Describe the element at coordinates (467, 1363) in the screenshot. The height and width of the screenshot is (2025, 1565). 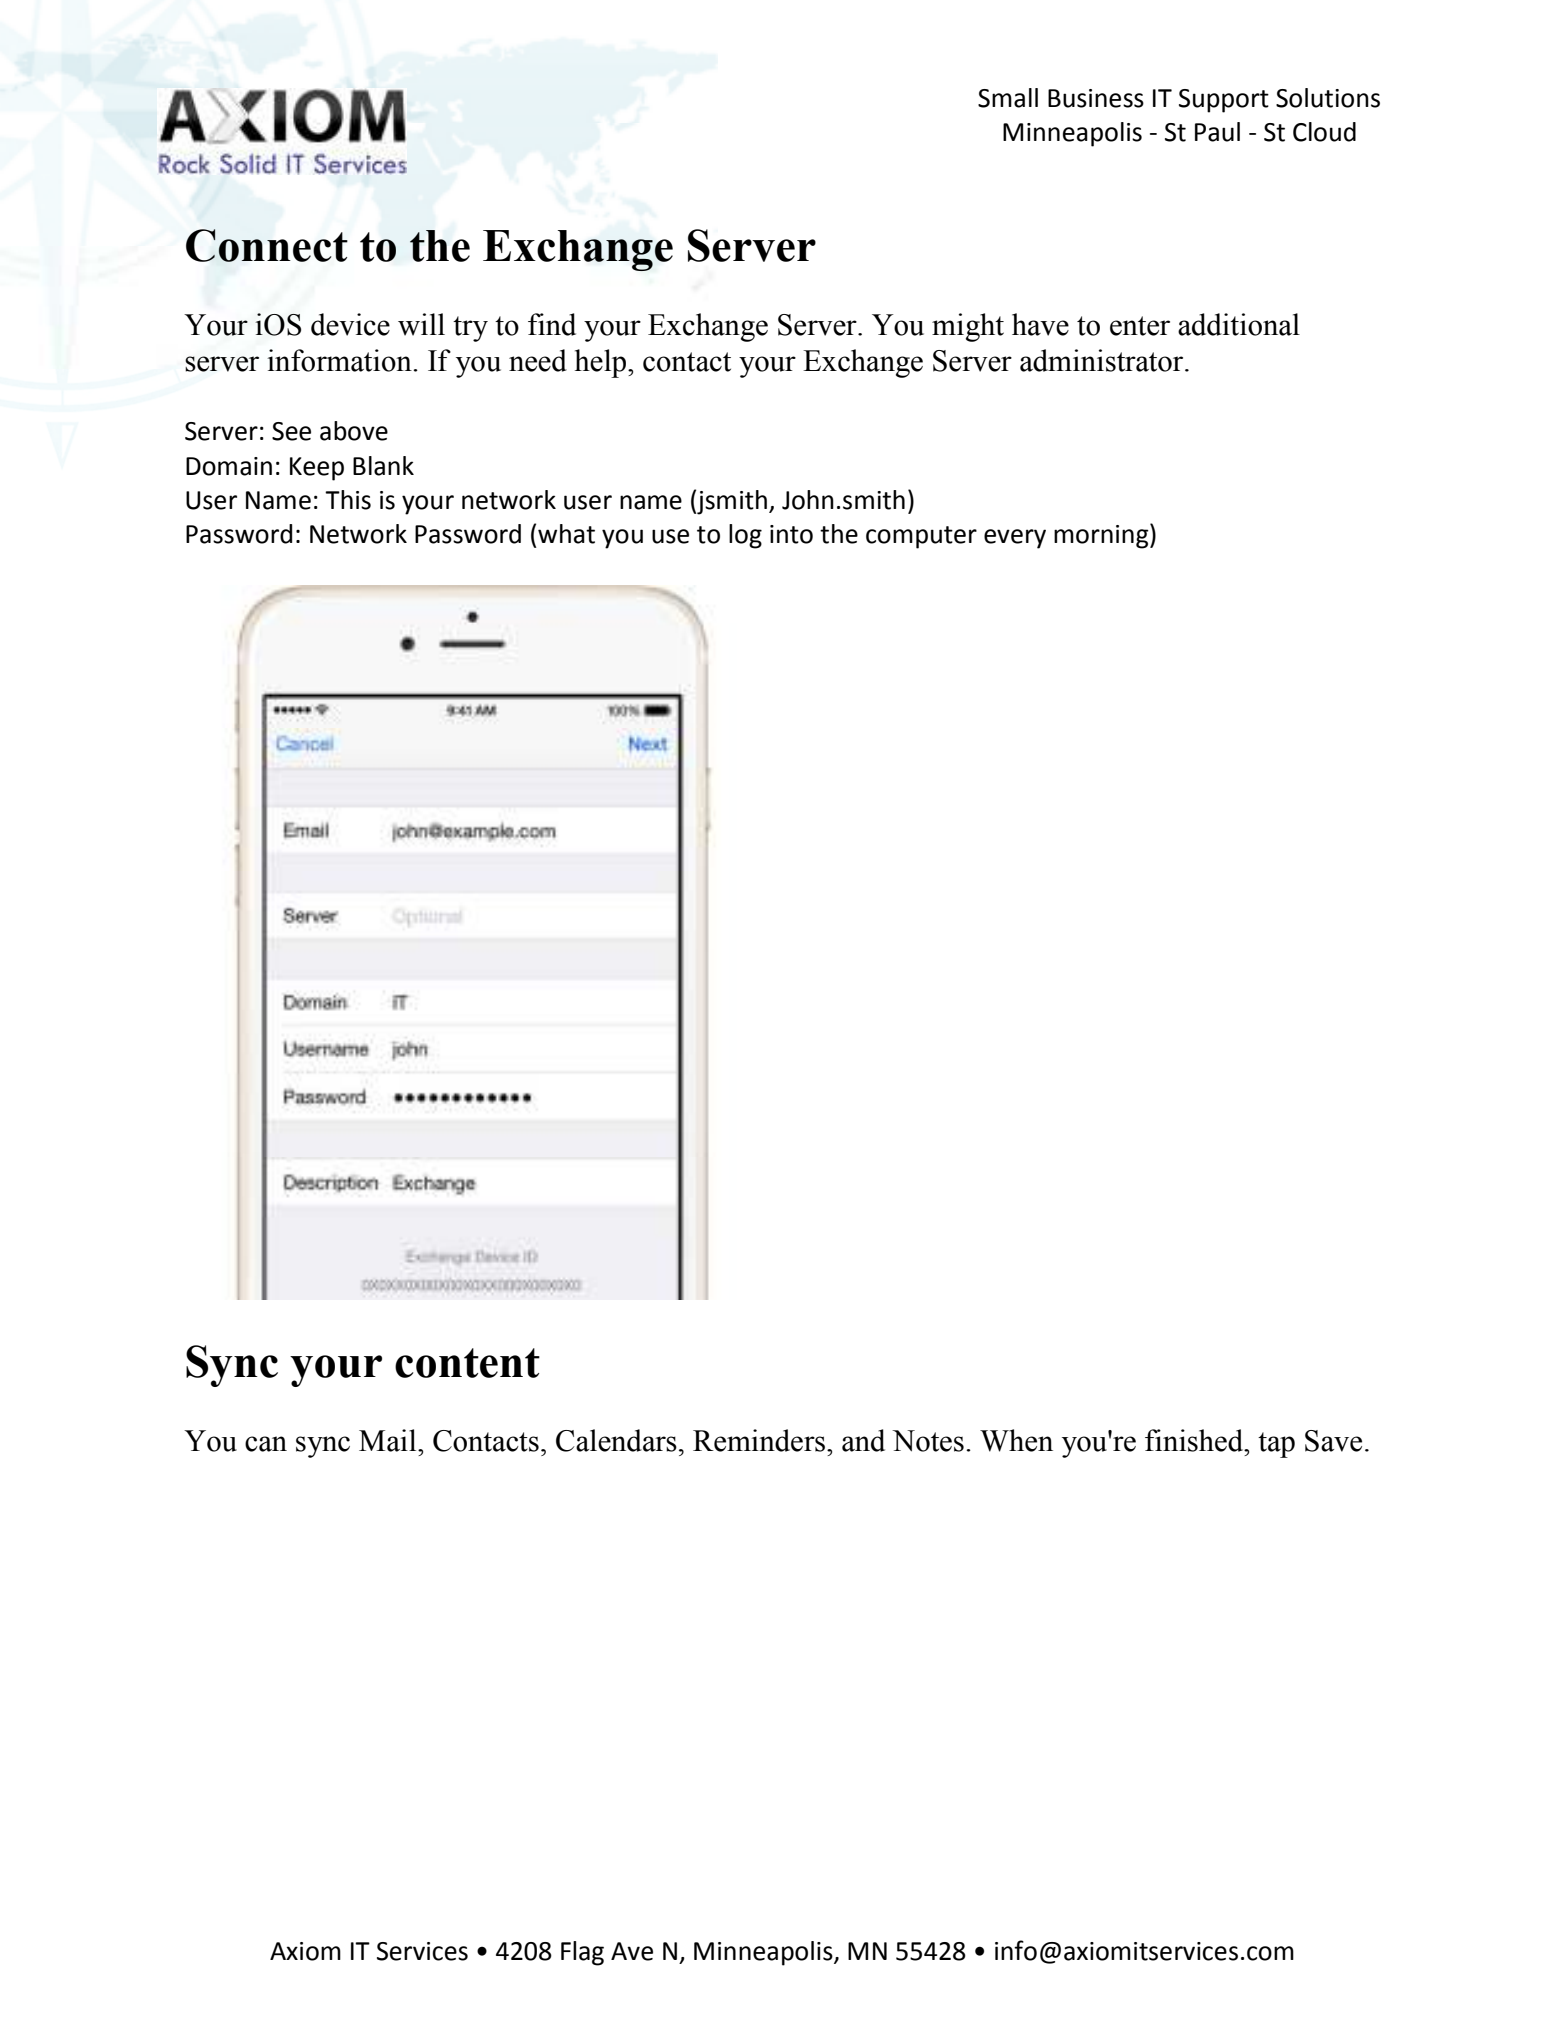
I see `content` at that location.
